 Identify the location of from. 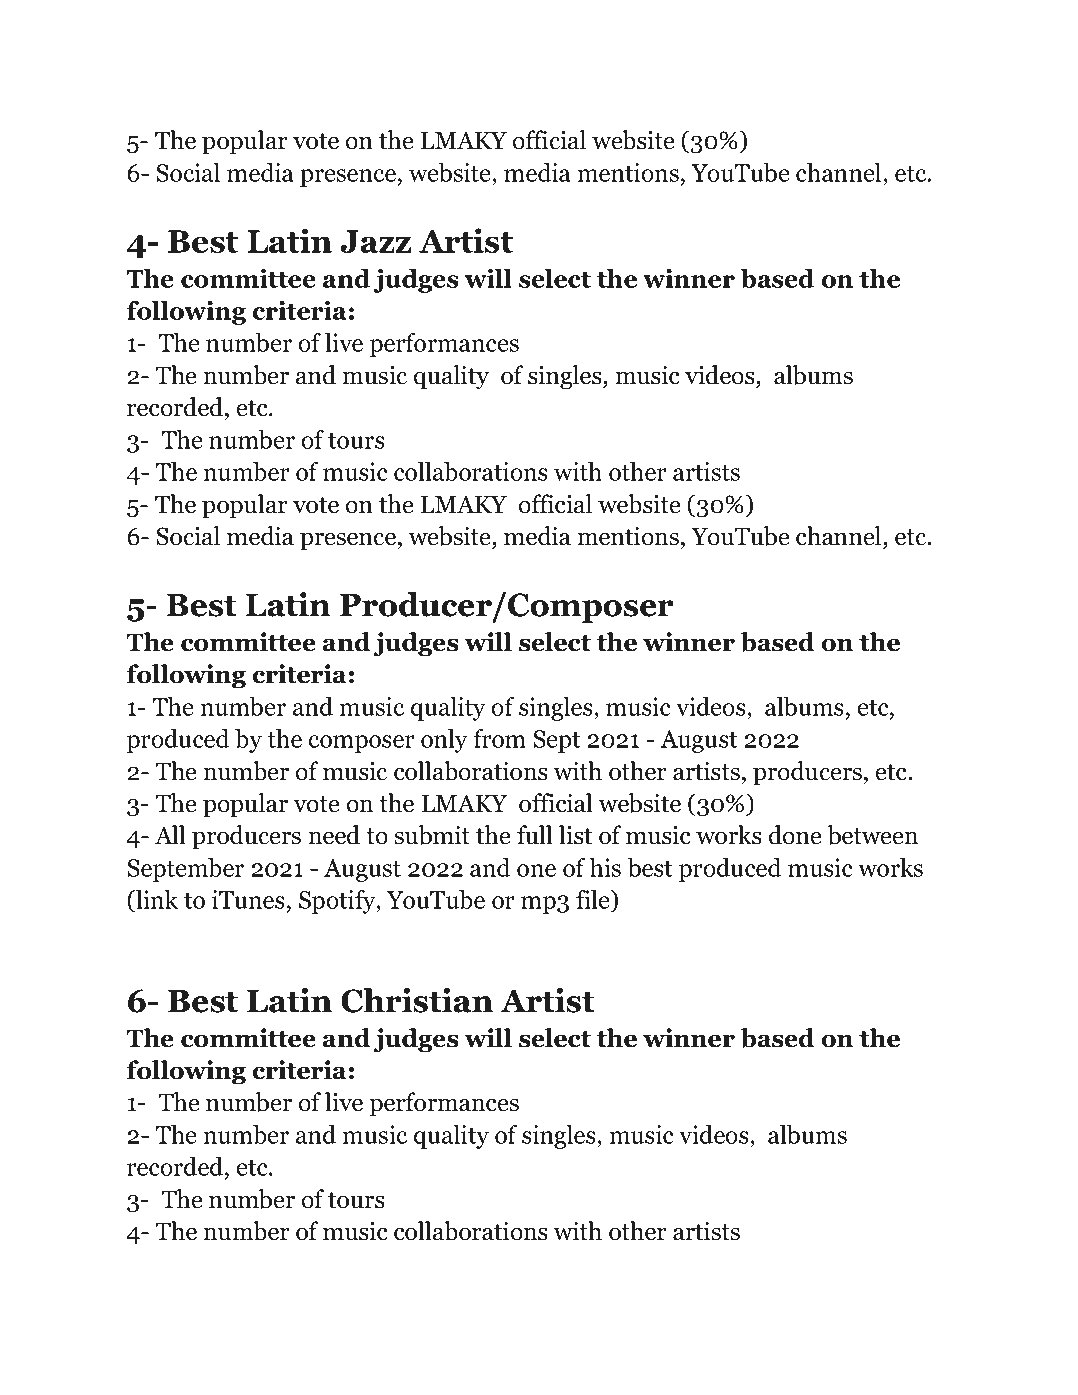
(500, 738).
